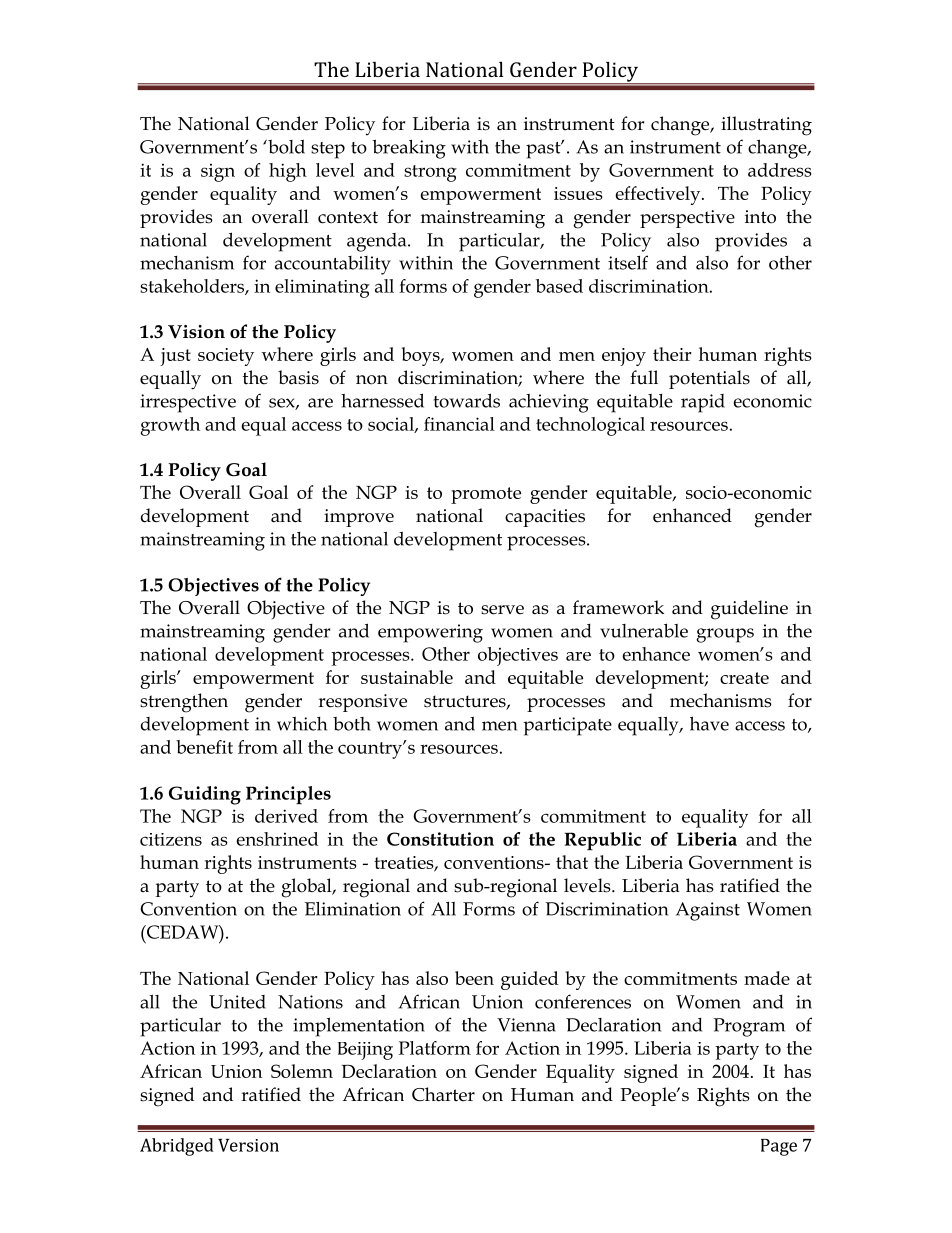  What do you see at coordinates (285, 146) in the document?
I see `bold` at bounding box center [285, 146].
